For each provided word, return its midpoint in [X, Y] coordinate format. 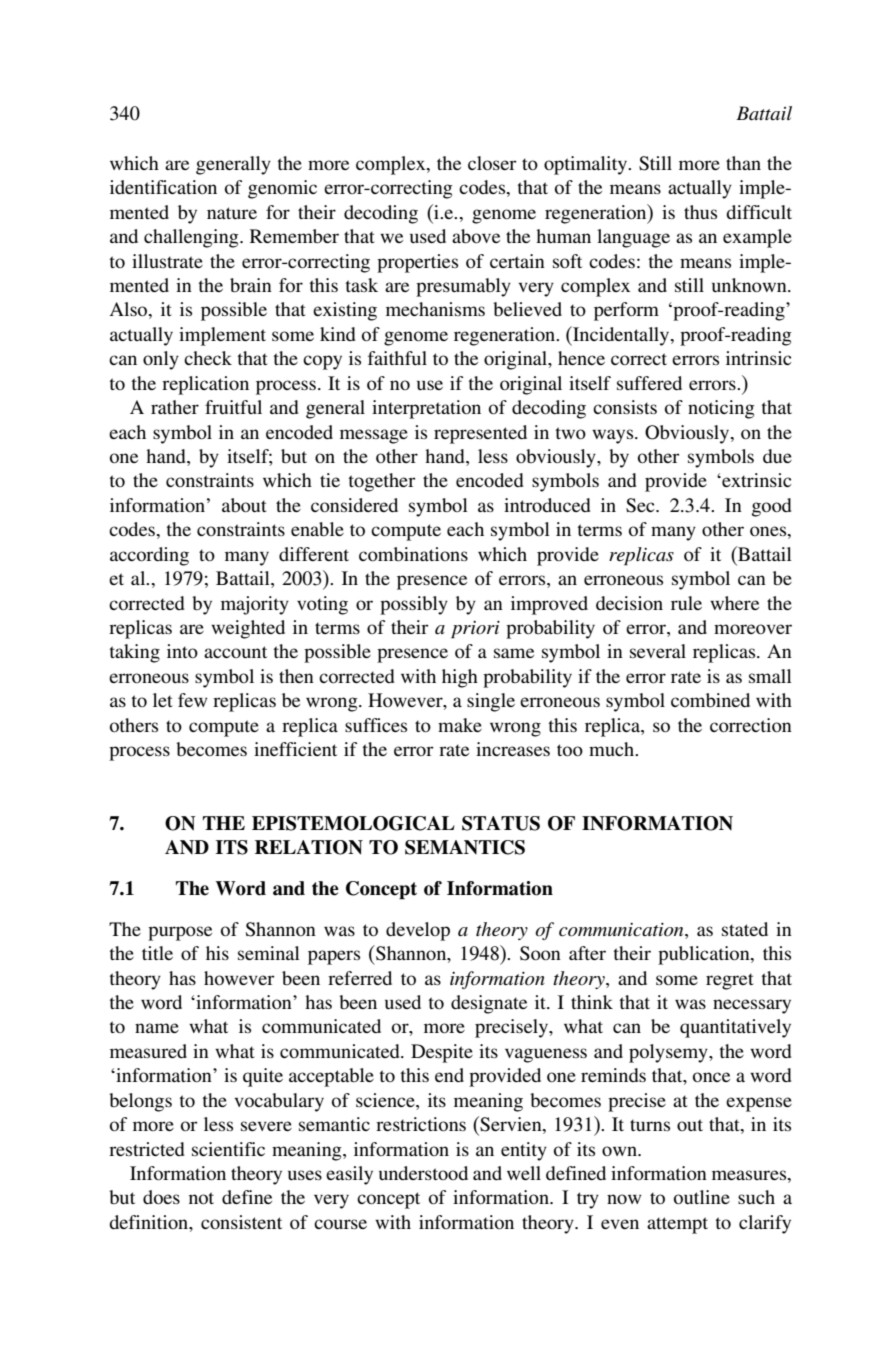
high [460, 678]
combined [710, 700]
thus [700, 212]
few [193, 700]
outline [702, 1197]
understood [423, 1173]
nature [232, 213]
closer [492, 163]
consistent [241, 1222]
